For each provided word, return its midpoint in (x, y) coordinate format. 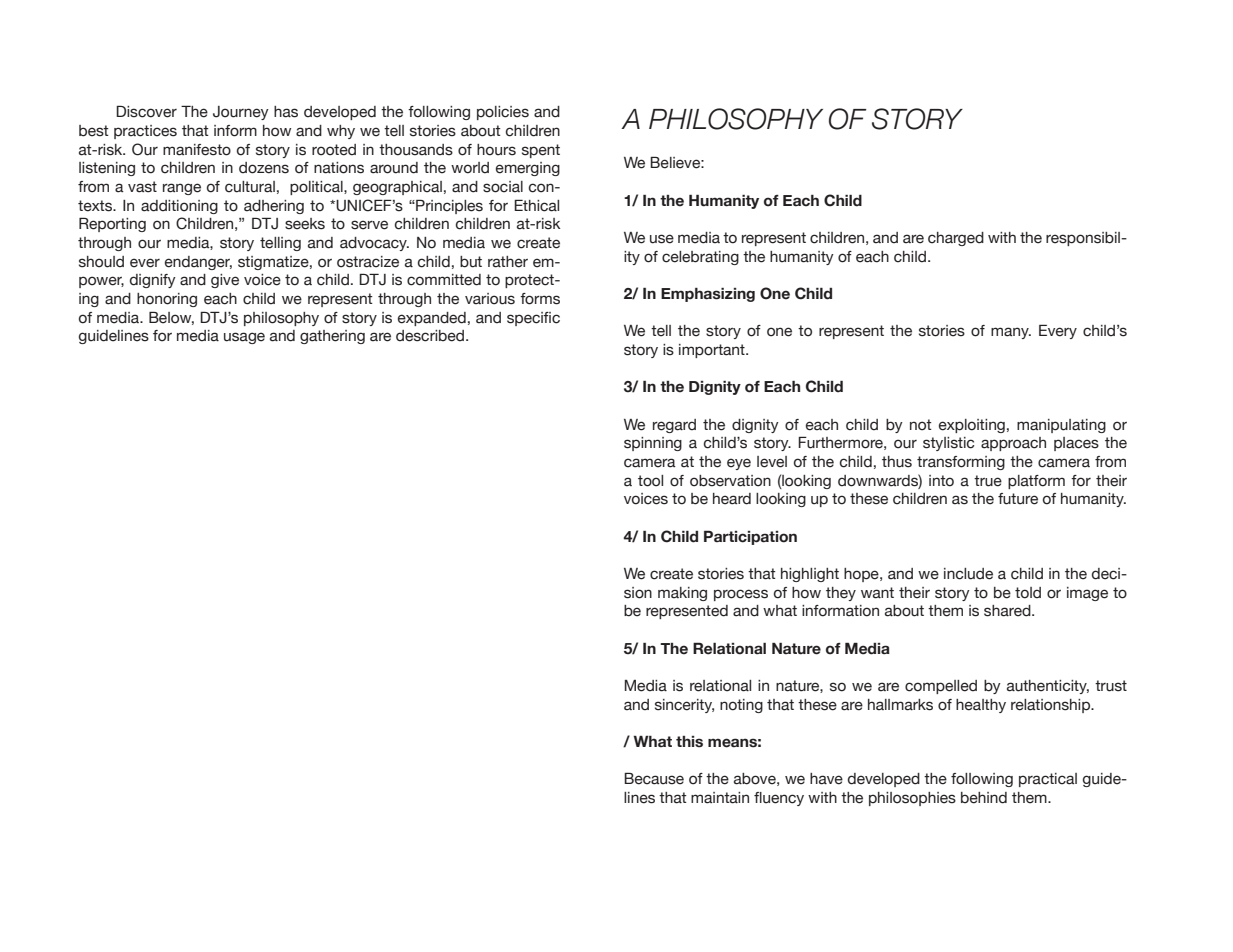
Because (654, 778)
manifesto (197, 150)
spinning (653, 444)
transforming (961, 463)
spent (541, 151)
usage (244, 338)
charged (956, 239)
